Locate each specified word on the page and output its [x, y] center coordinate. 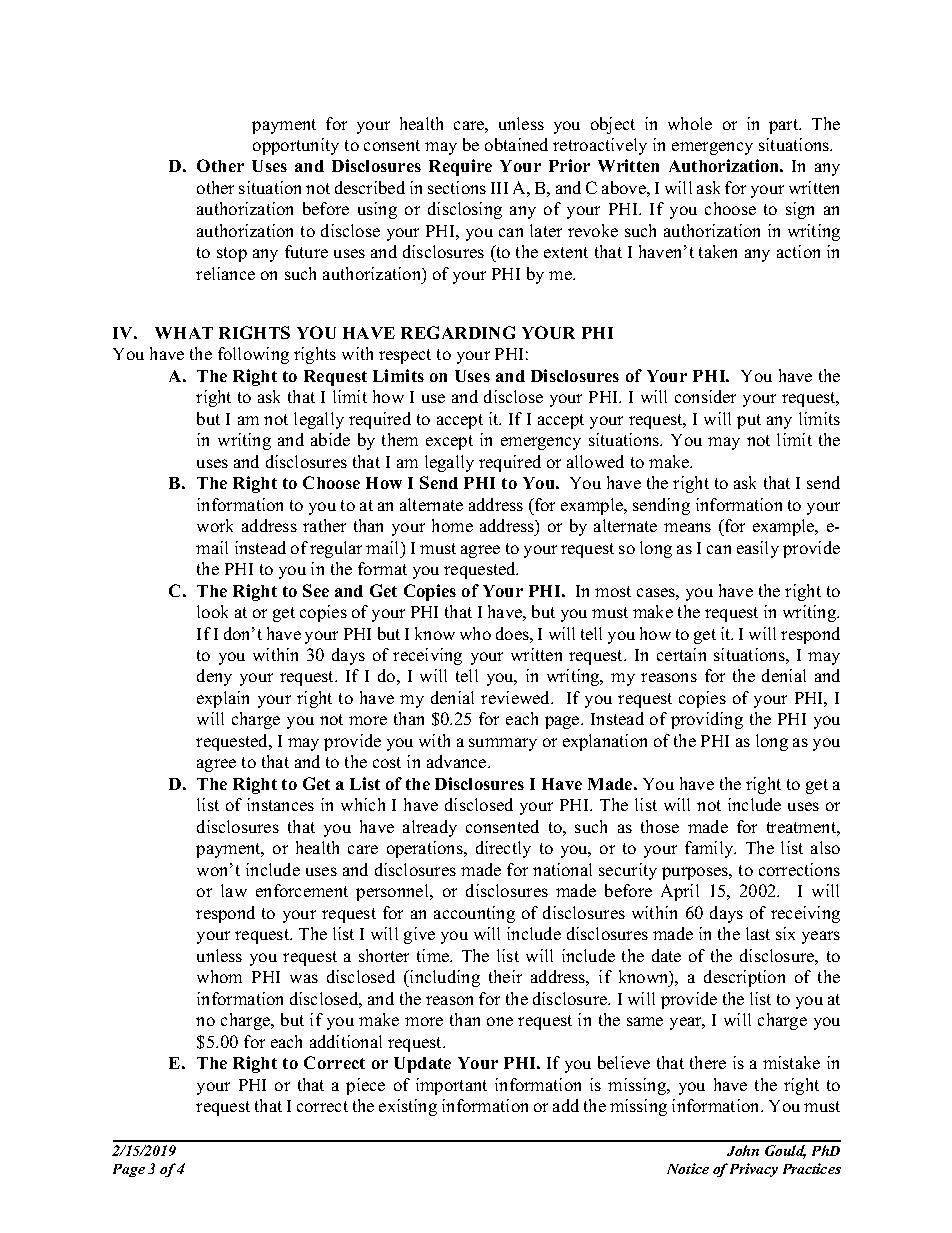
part [785, 126]
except [449, 442]
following [253, 355]
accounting [474, 914]
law [234, 890]
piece [365, 1086]
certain [681, 654]
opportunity [296, 146]
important [451, 1086]
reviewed [517, 697]
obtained [516, 144]
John [743, 1150]
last [758, 933]
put [749, 421]
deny [214, 677]
